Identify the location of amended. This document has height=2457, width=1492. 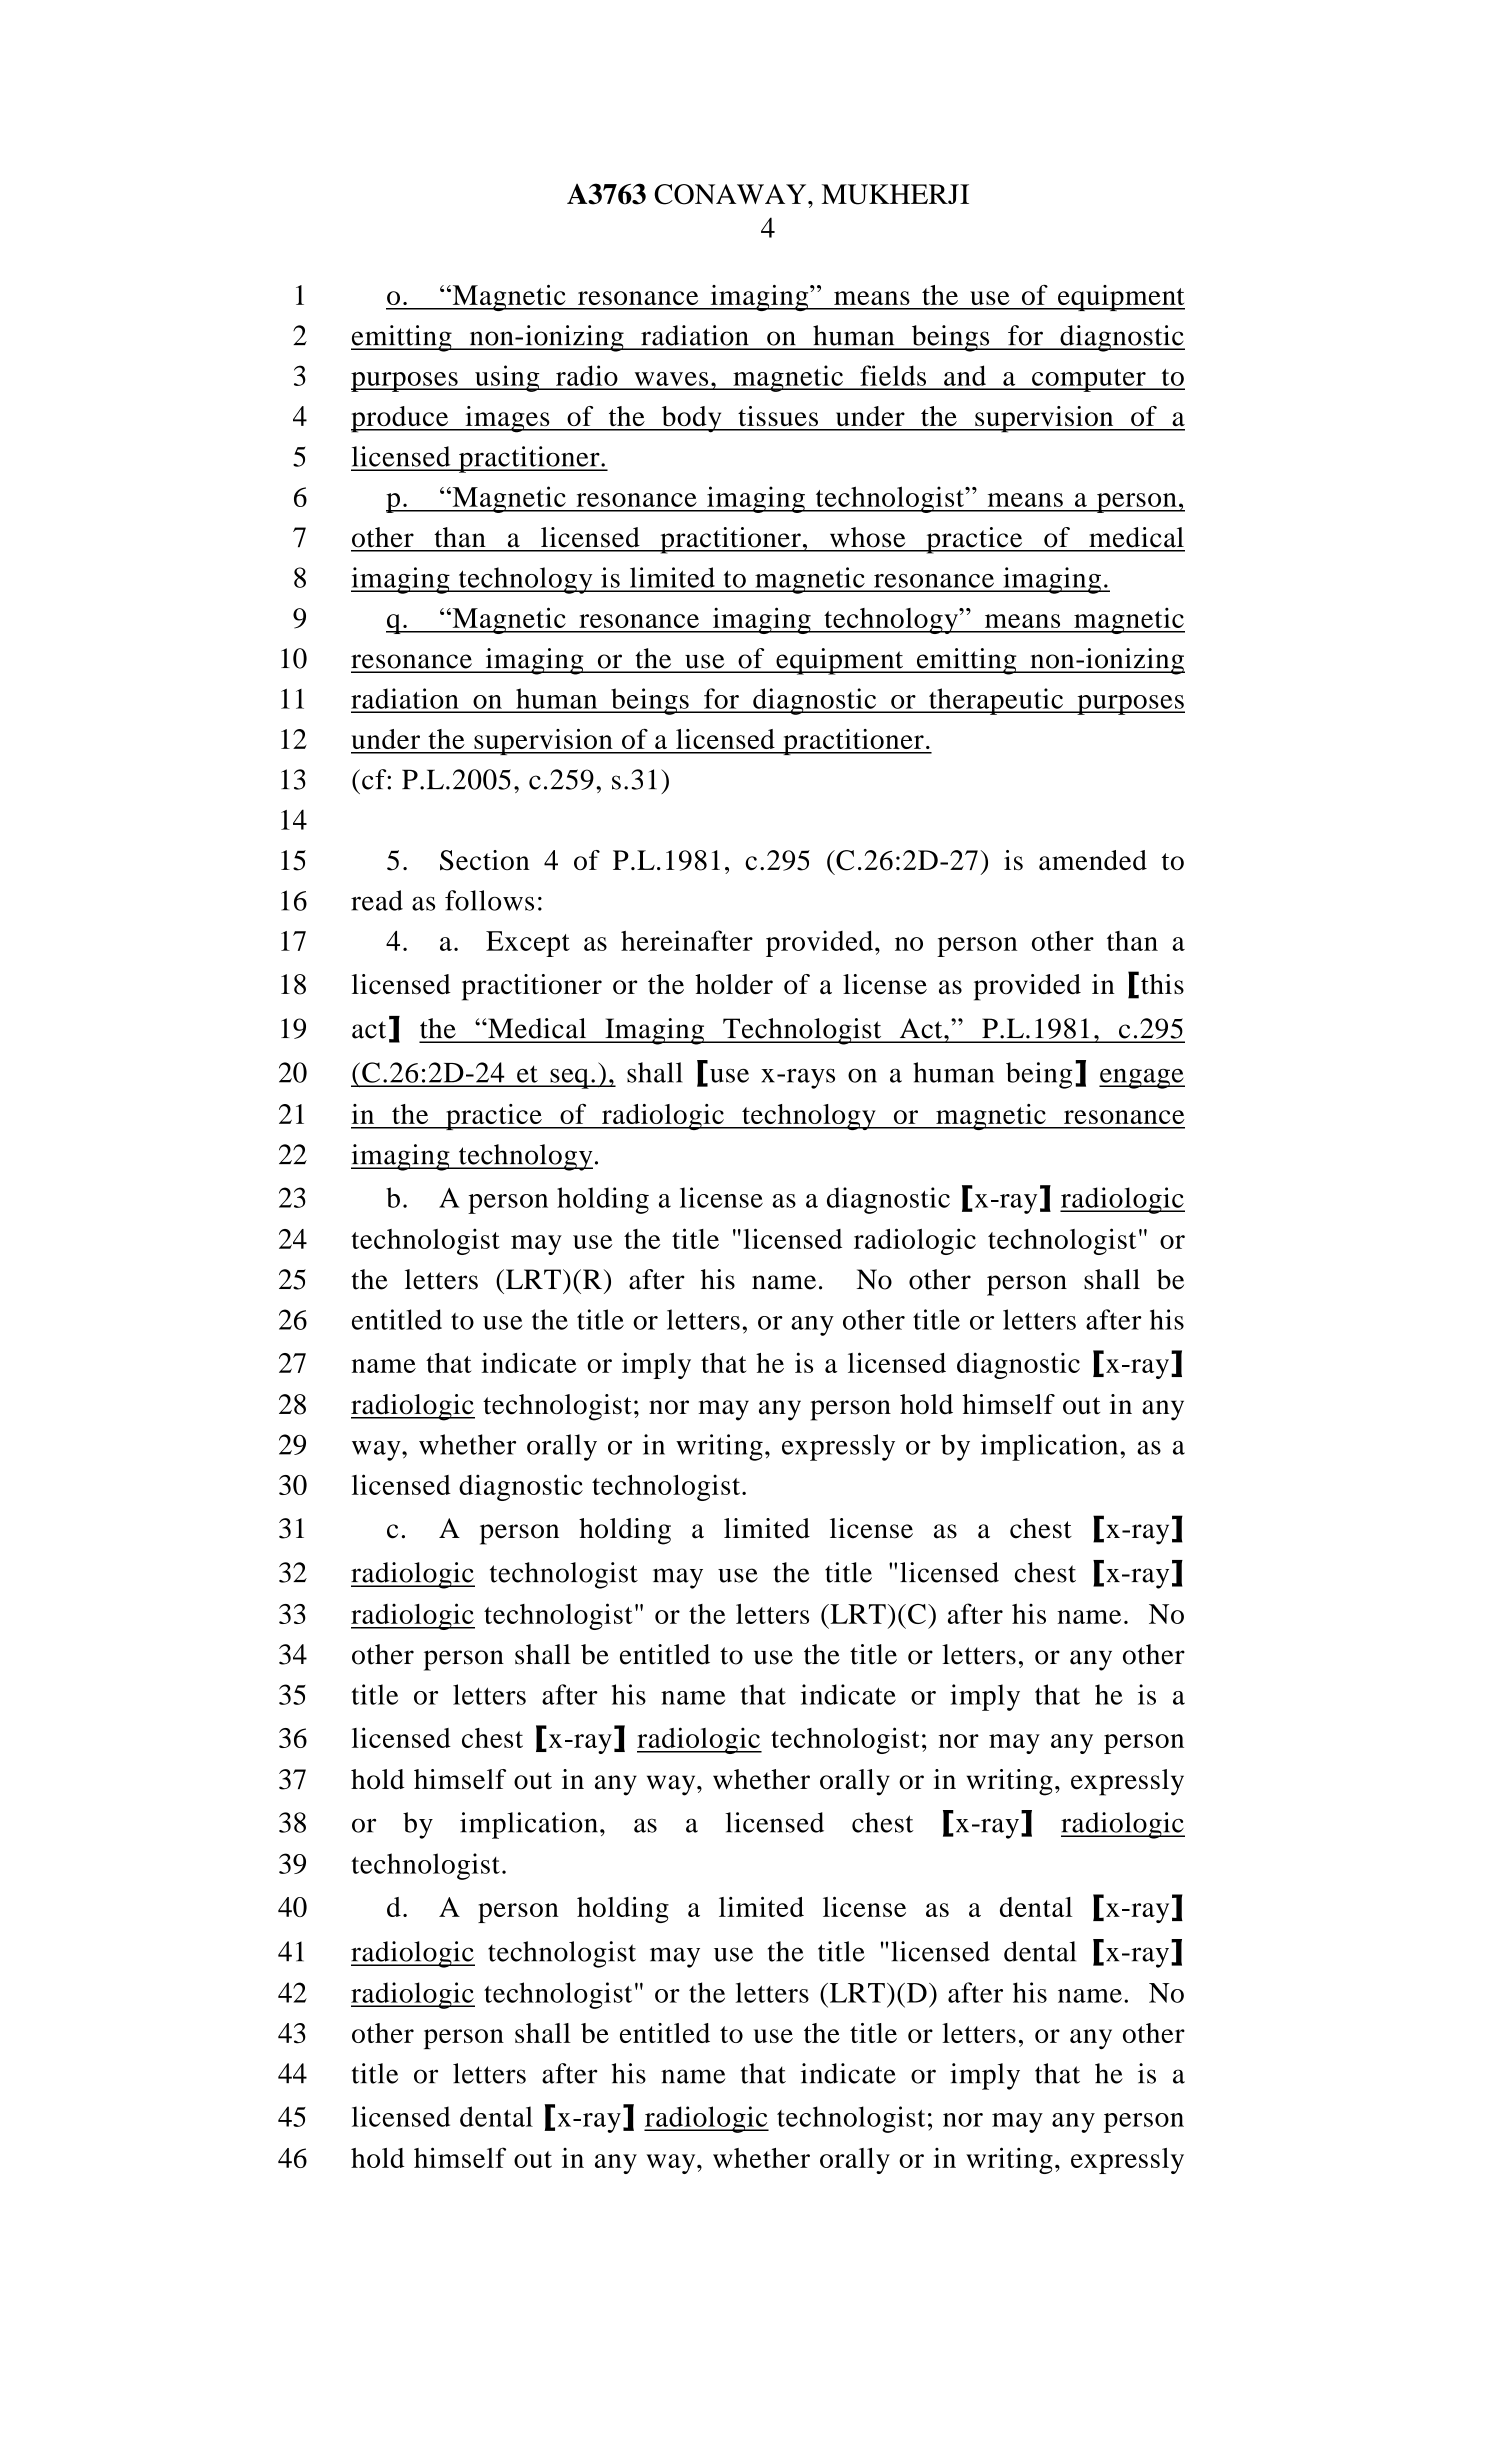
(1093, 860).
